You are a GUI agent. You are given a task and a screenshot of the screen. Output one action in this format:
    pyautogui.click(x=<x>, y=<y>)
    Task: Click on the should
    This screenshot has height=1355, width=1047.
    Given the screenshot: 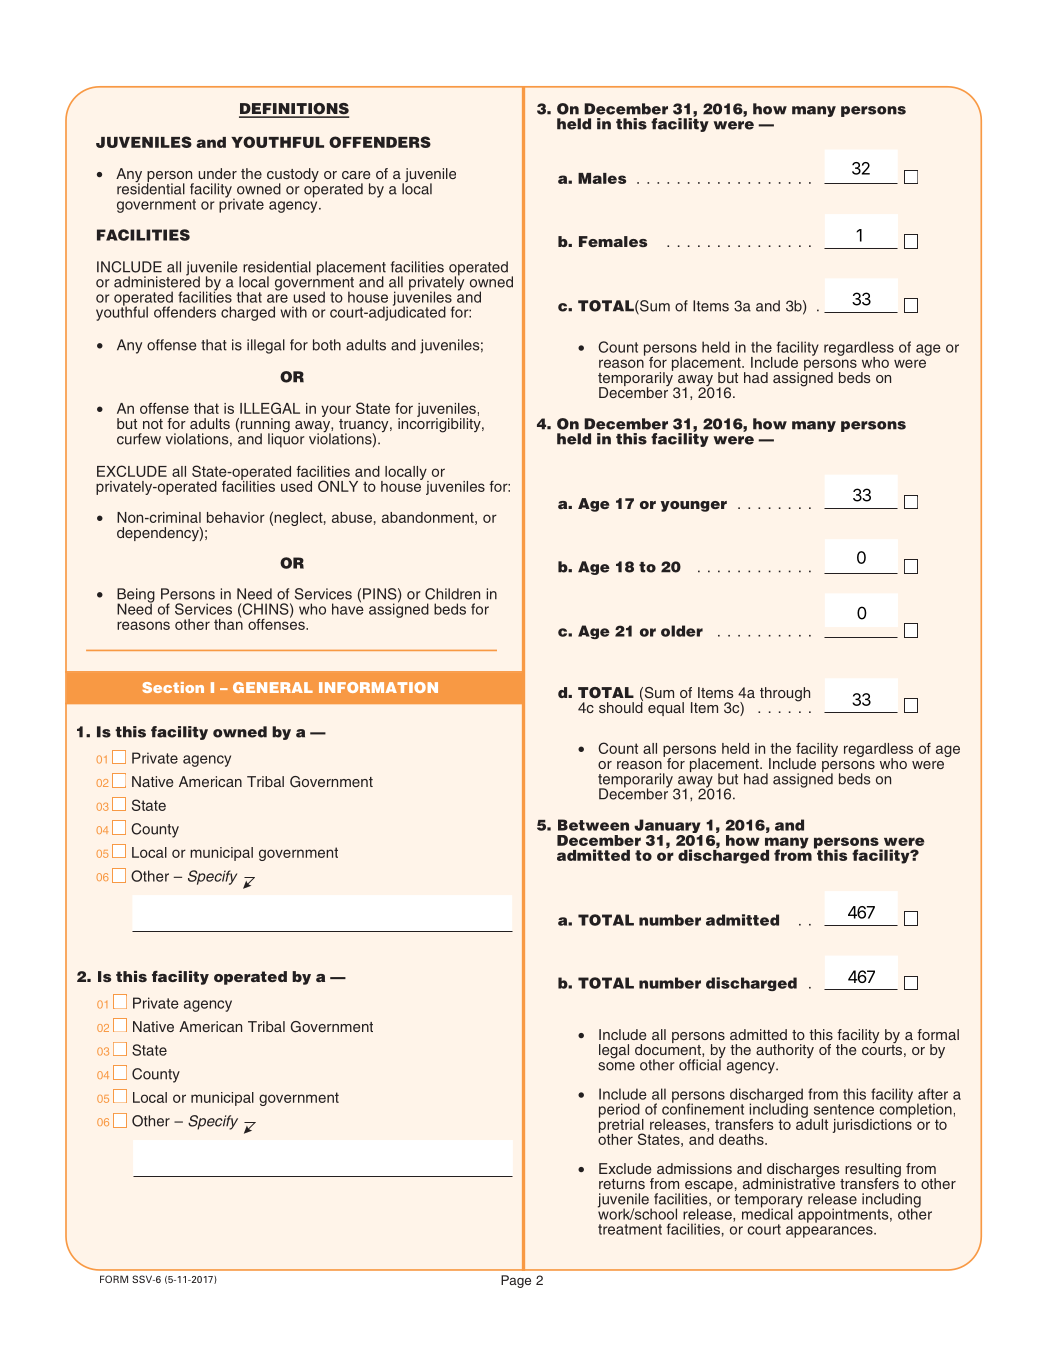 What is the action you would take?
    pyautogui.click(x=621, y=706)
